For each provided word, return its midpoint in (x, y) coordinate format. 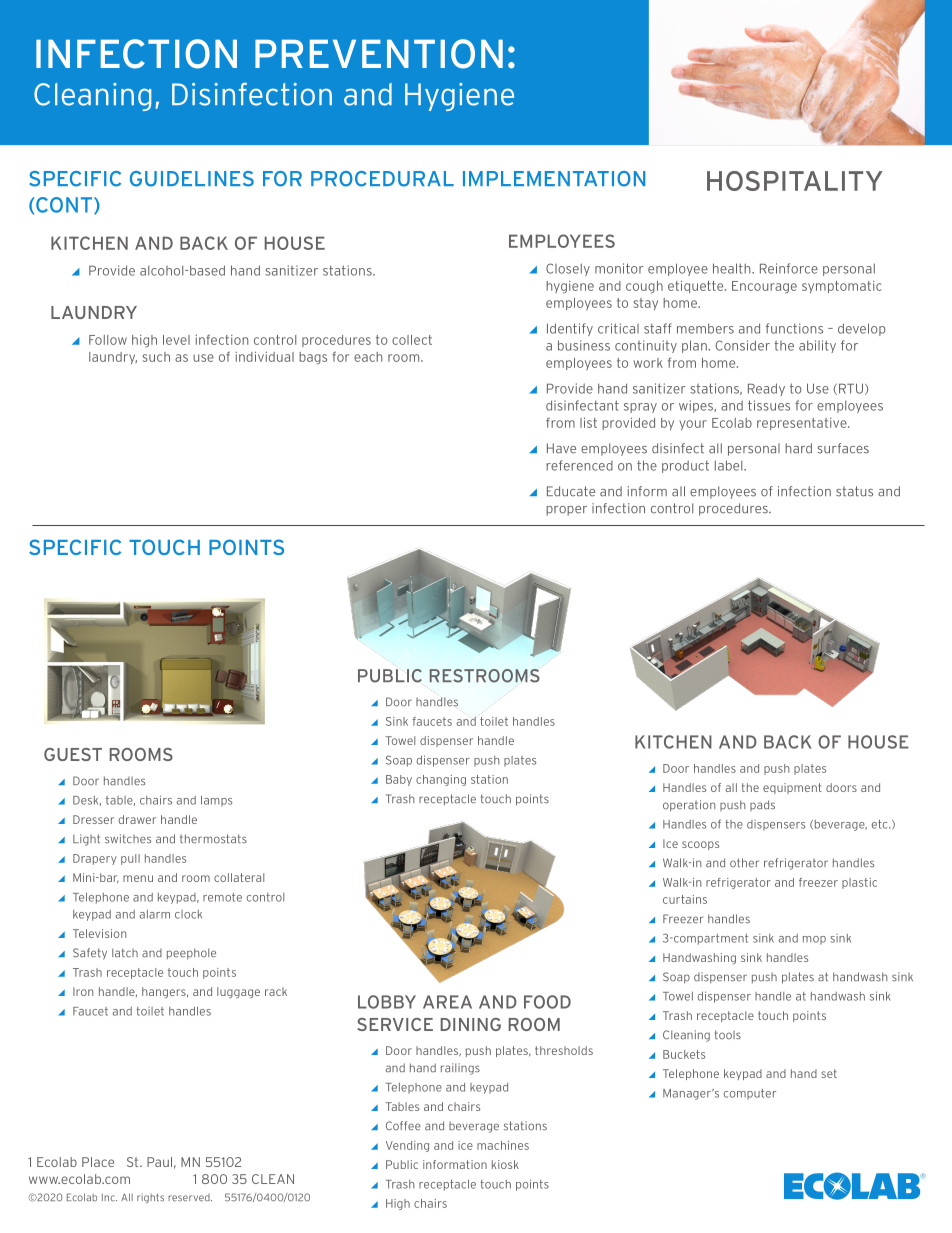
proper (566, 511)
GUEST (73, 754)
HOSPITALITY (795, 181)
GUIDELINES (192, 179)
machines (503, 1145)
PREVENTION (379, 54)
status (854, 491)
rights (150, 1198)
